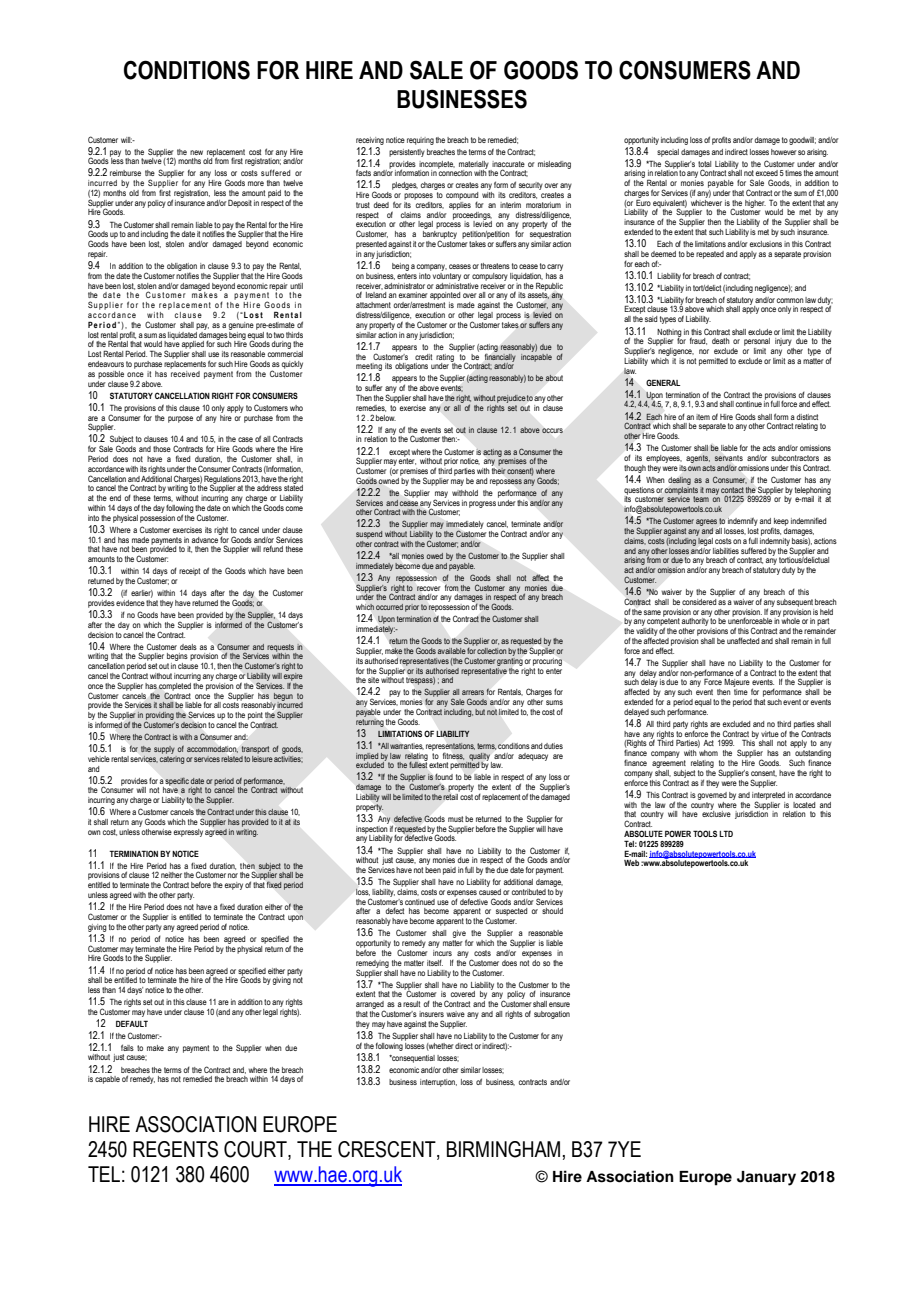 The height and width of the image is (1309, 924). Describe the element at coordinates (726, 833) in the image. I see `LTD` at that location.
